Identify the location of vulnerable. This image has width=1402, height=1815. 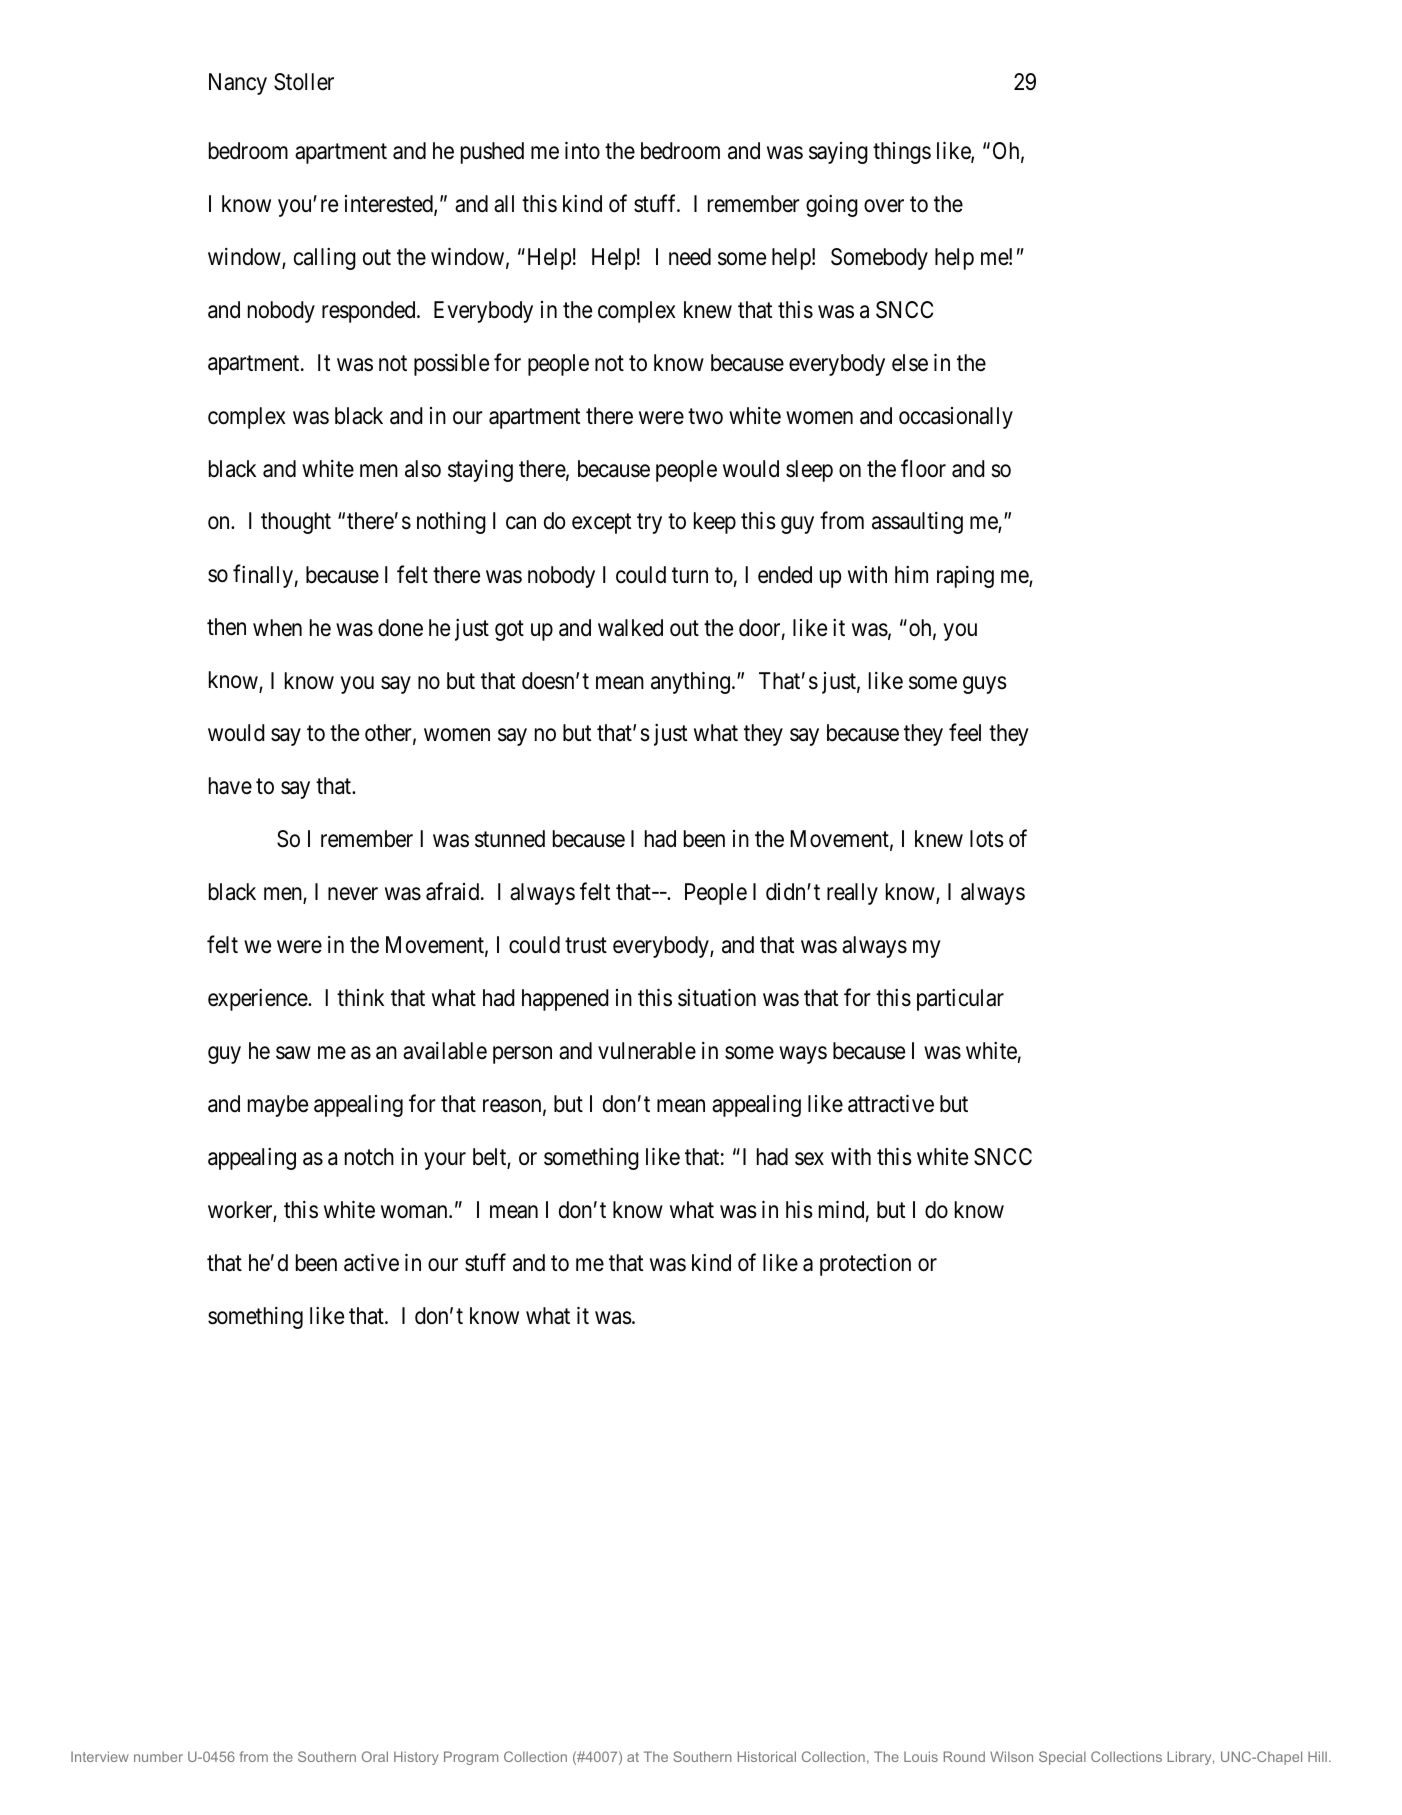
(647, 1051).
